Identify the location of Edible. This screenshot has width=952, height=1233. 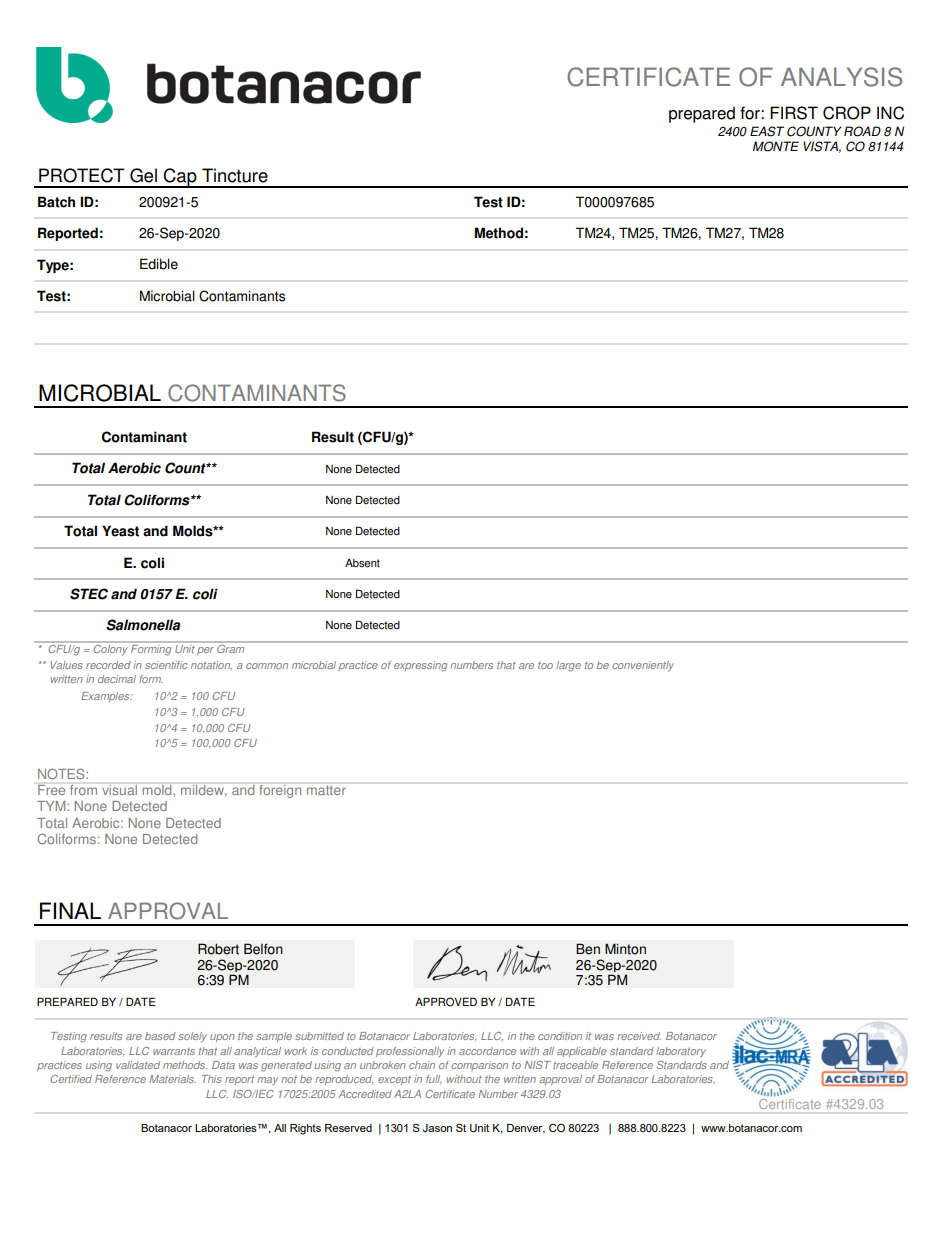
(159, 264).
